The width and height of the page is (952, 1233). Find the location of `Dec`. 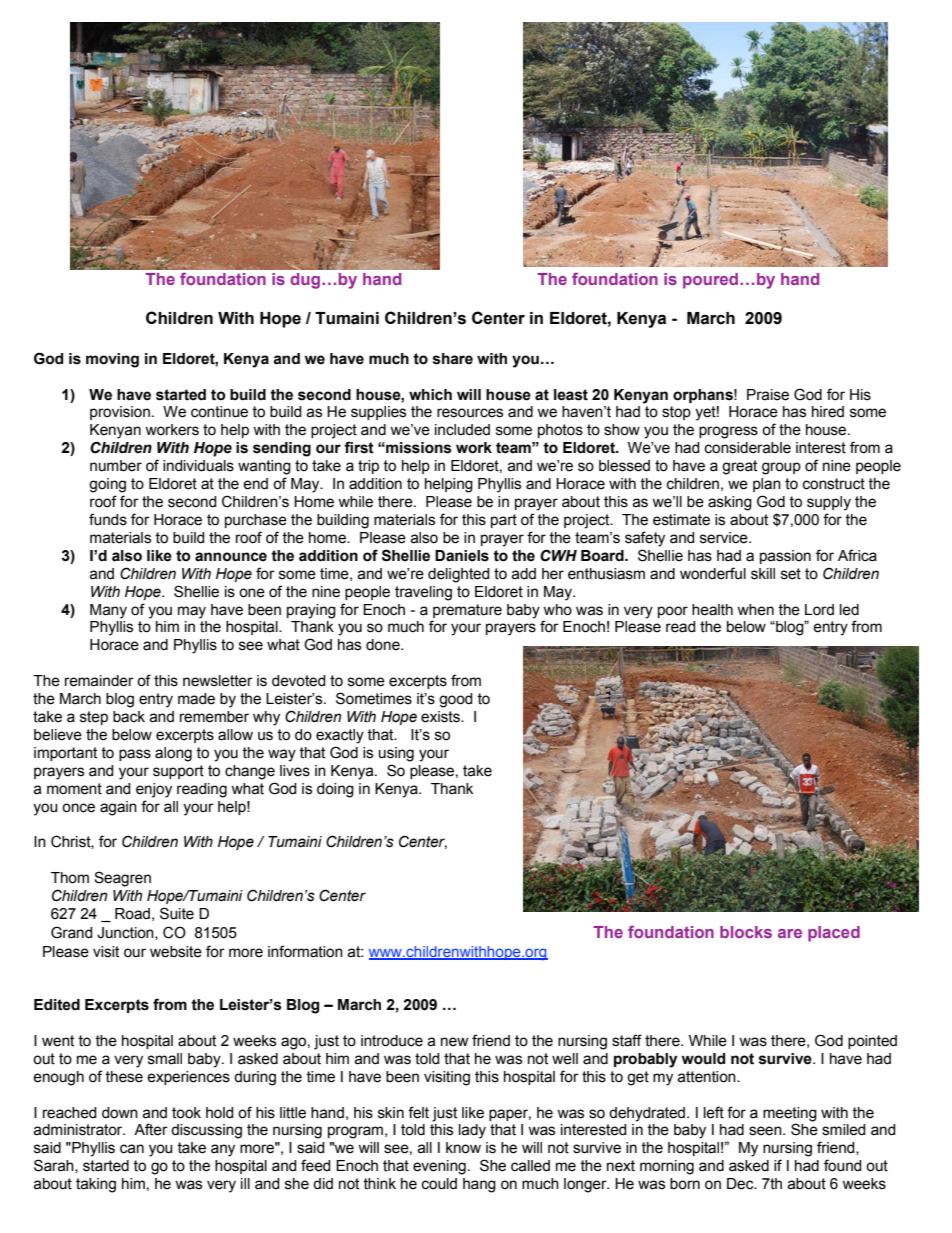

Dec is located at coordinates (741, 1184).
